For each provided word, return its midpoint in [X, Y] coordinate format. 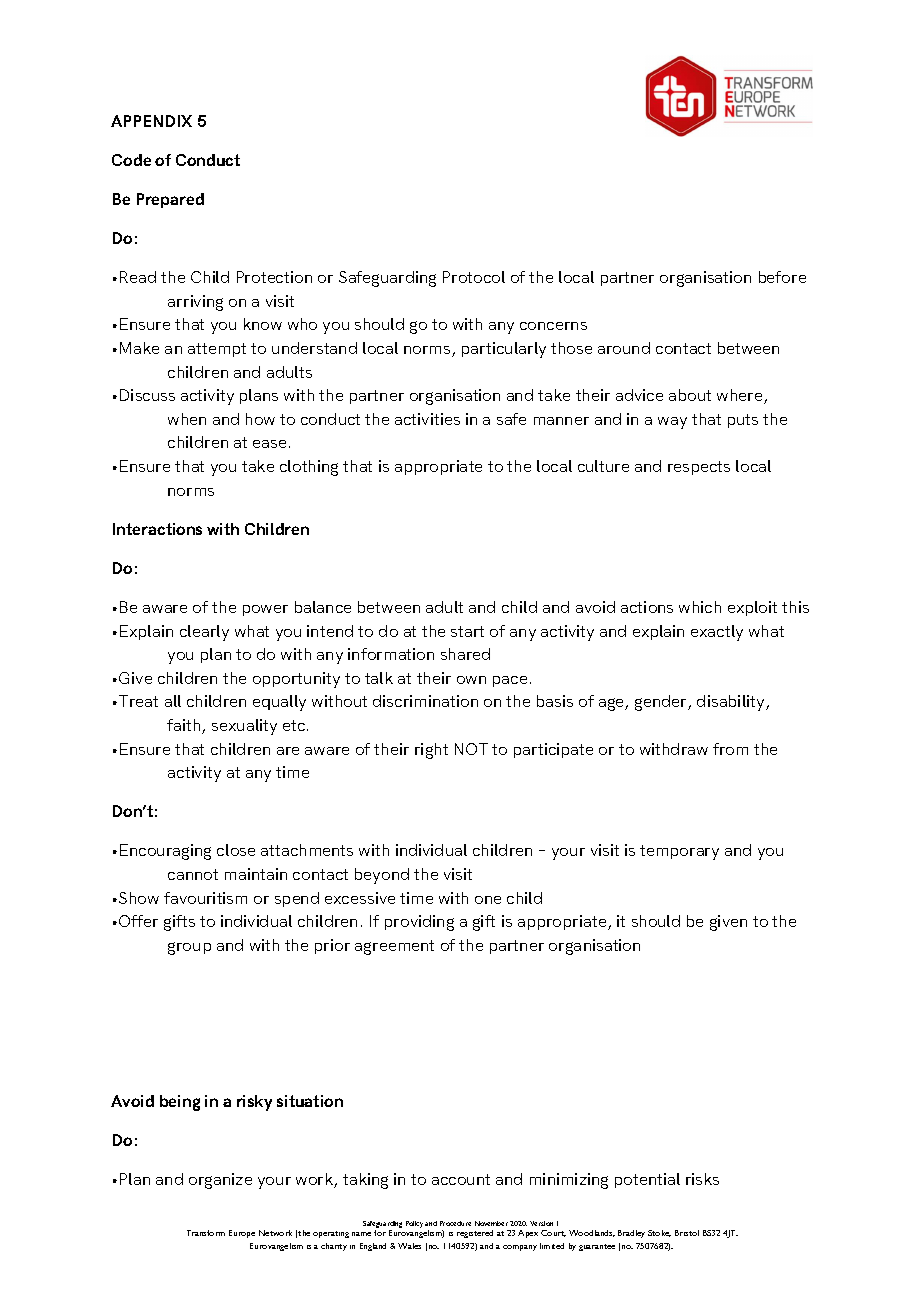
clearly [204, 633]
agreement [394, 947]
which [700, 607]
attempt [217, 350]
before [782, 277]
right [431, 751]
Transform [206, 1233]
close [236, 850]
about [690, 395]
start [467, 631]
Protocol [474, 277]
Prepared [170, 200]
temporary [679, 852]
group [189, 948]
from [730, 749]
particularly [504, 350]
